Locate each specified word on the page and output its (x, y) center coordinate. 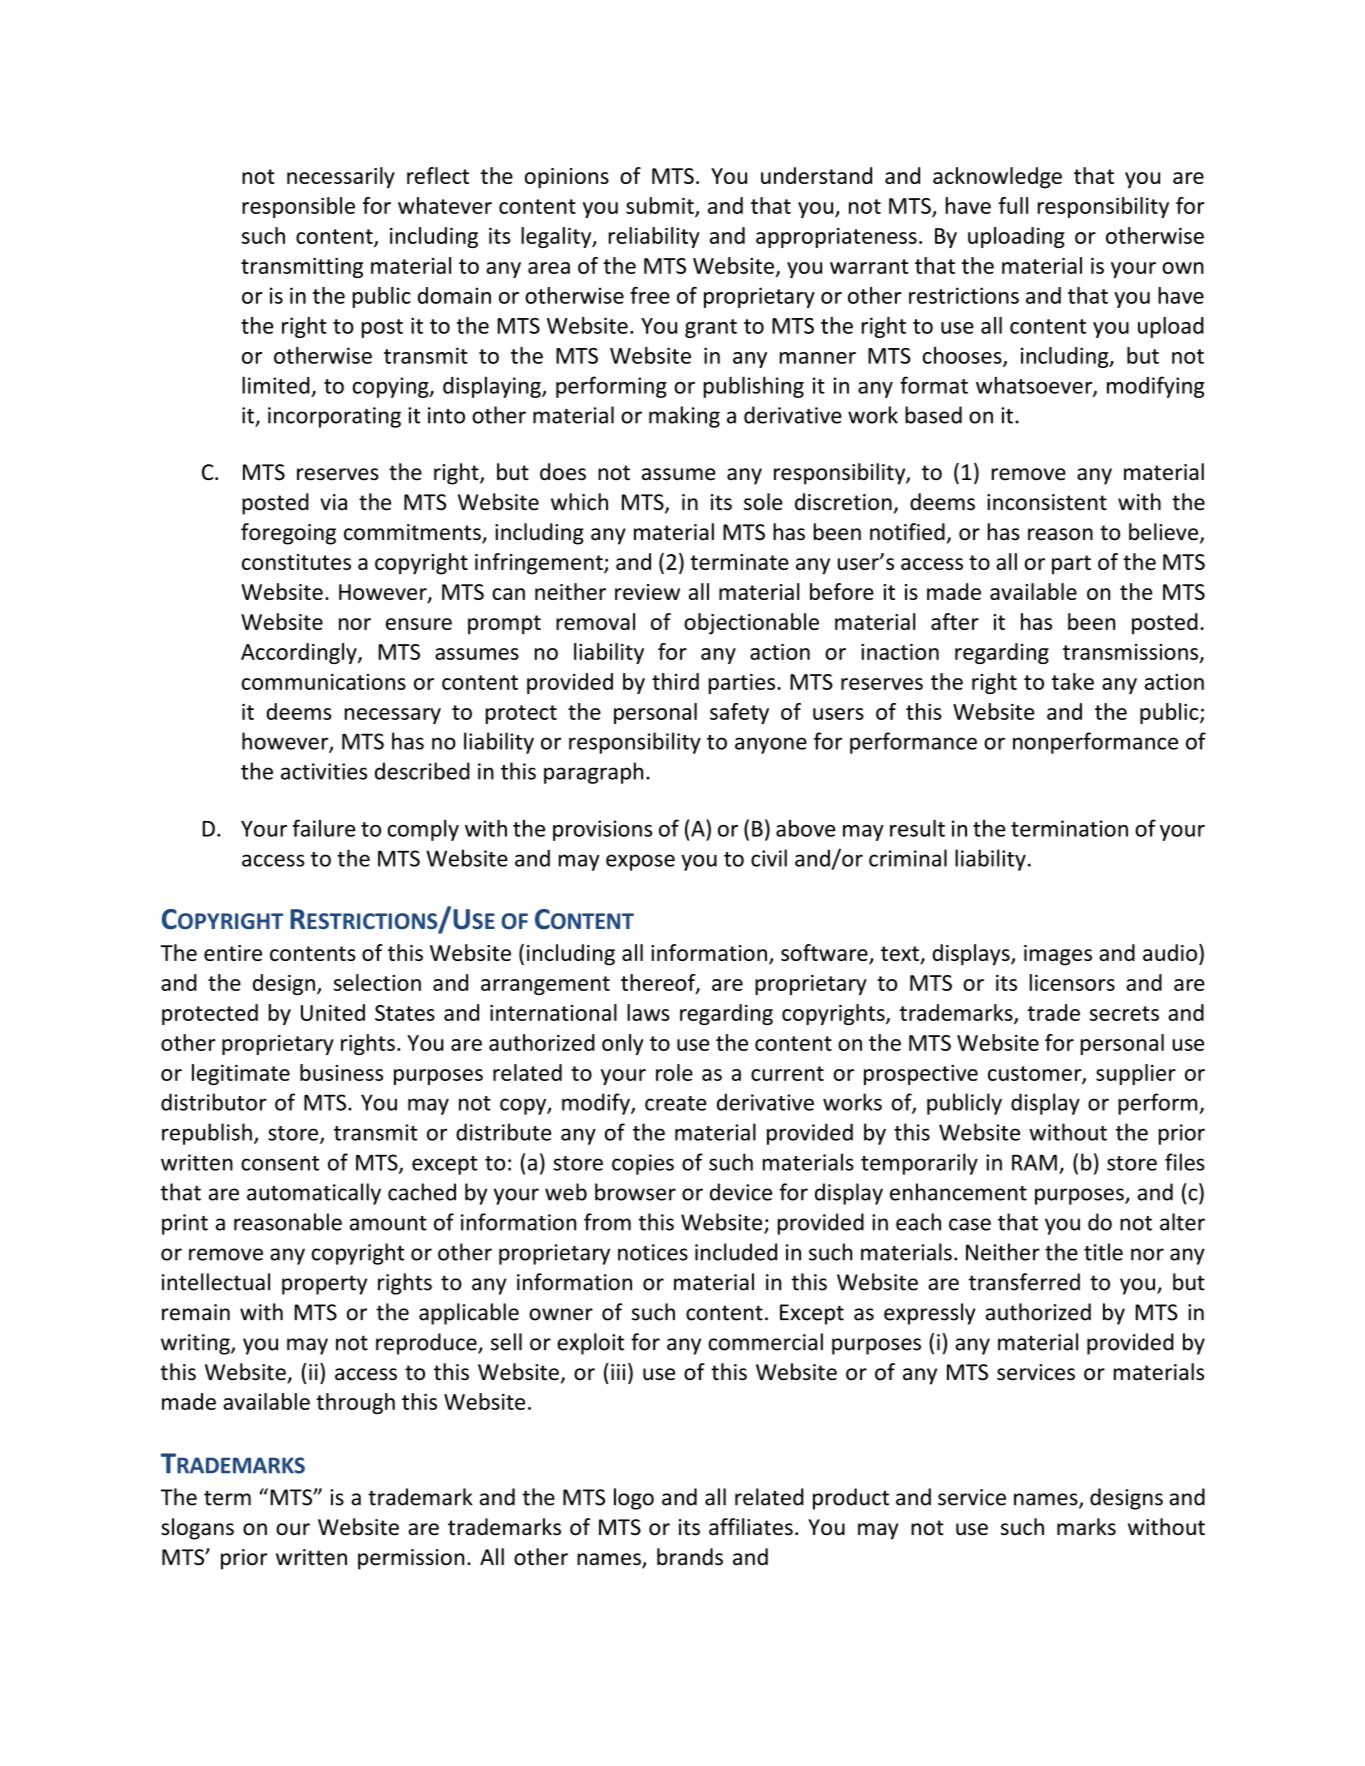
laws (648, 1012)
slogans (197, 1529)
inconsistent (1047, 502)
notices (653, 1252)
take (1073, 681)
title (1103, 1252)
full (1013, 205)
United (333, 1012)
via (333, 502)
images (1058, 955)
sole (763, 502)
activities (324, 771)
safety (739, 713)
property (324, 1285)
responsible (298, 207)
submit (661, 206)
